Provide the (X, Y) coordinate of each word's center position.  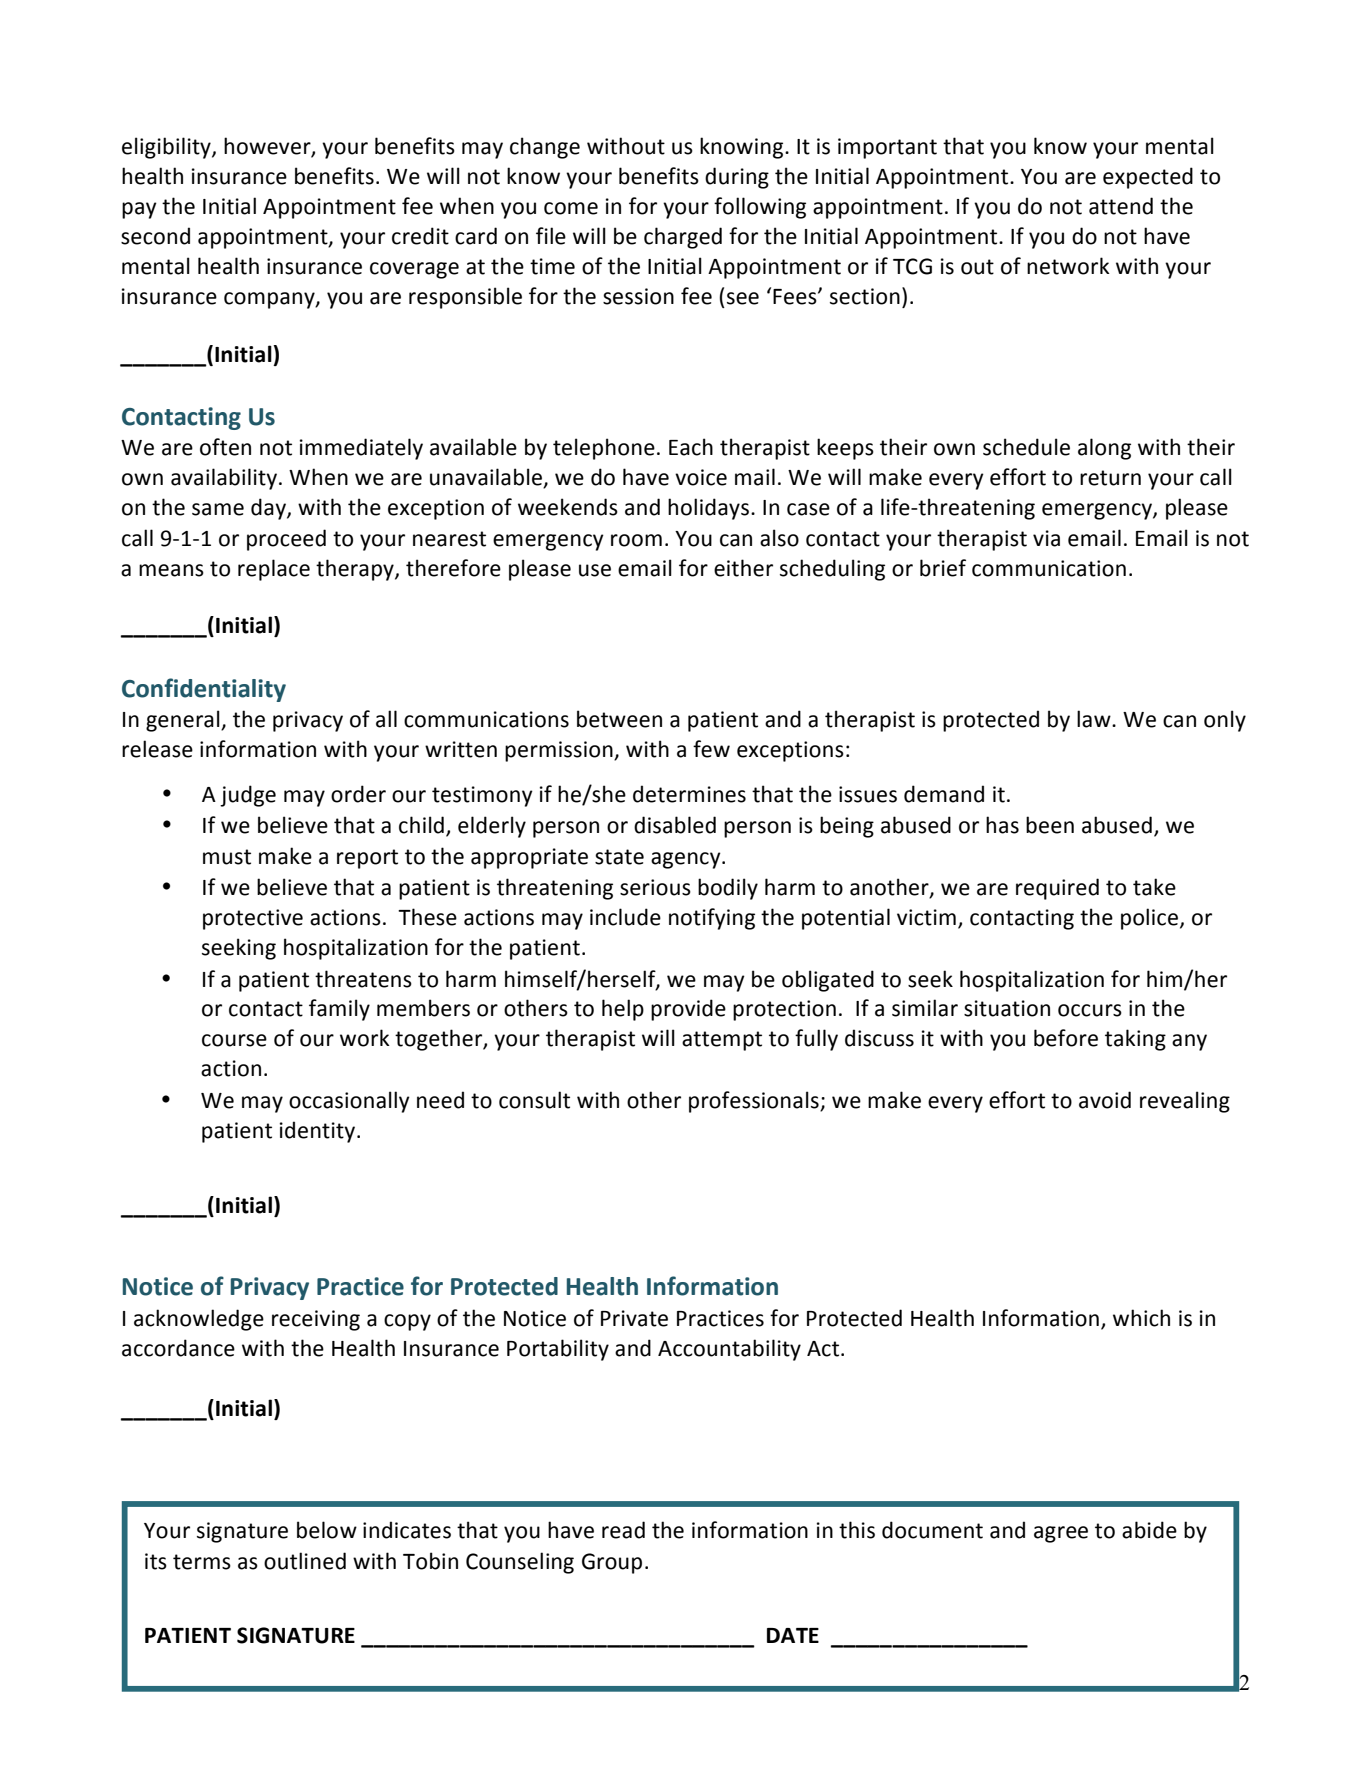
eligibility (167, 148)
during (737, 178)
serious (655, 887)
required (1057, 889)
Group (612, 1563)
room (636, 540)
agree (1061, 1534)
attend (1121, 206)
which (1141, 1318)
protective (253, 919)
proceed (286, 540)
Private (634, 1318)
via (1046, 538)
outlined (305, 1561)
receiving (316, 1320)
